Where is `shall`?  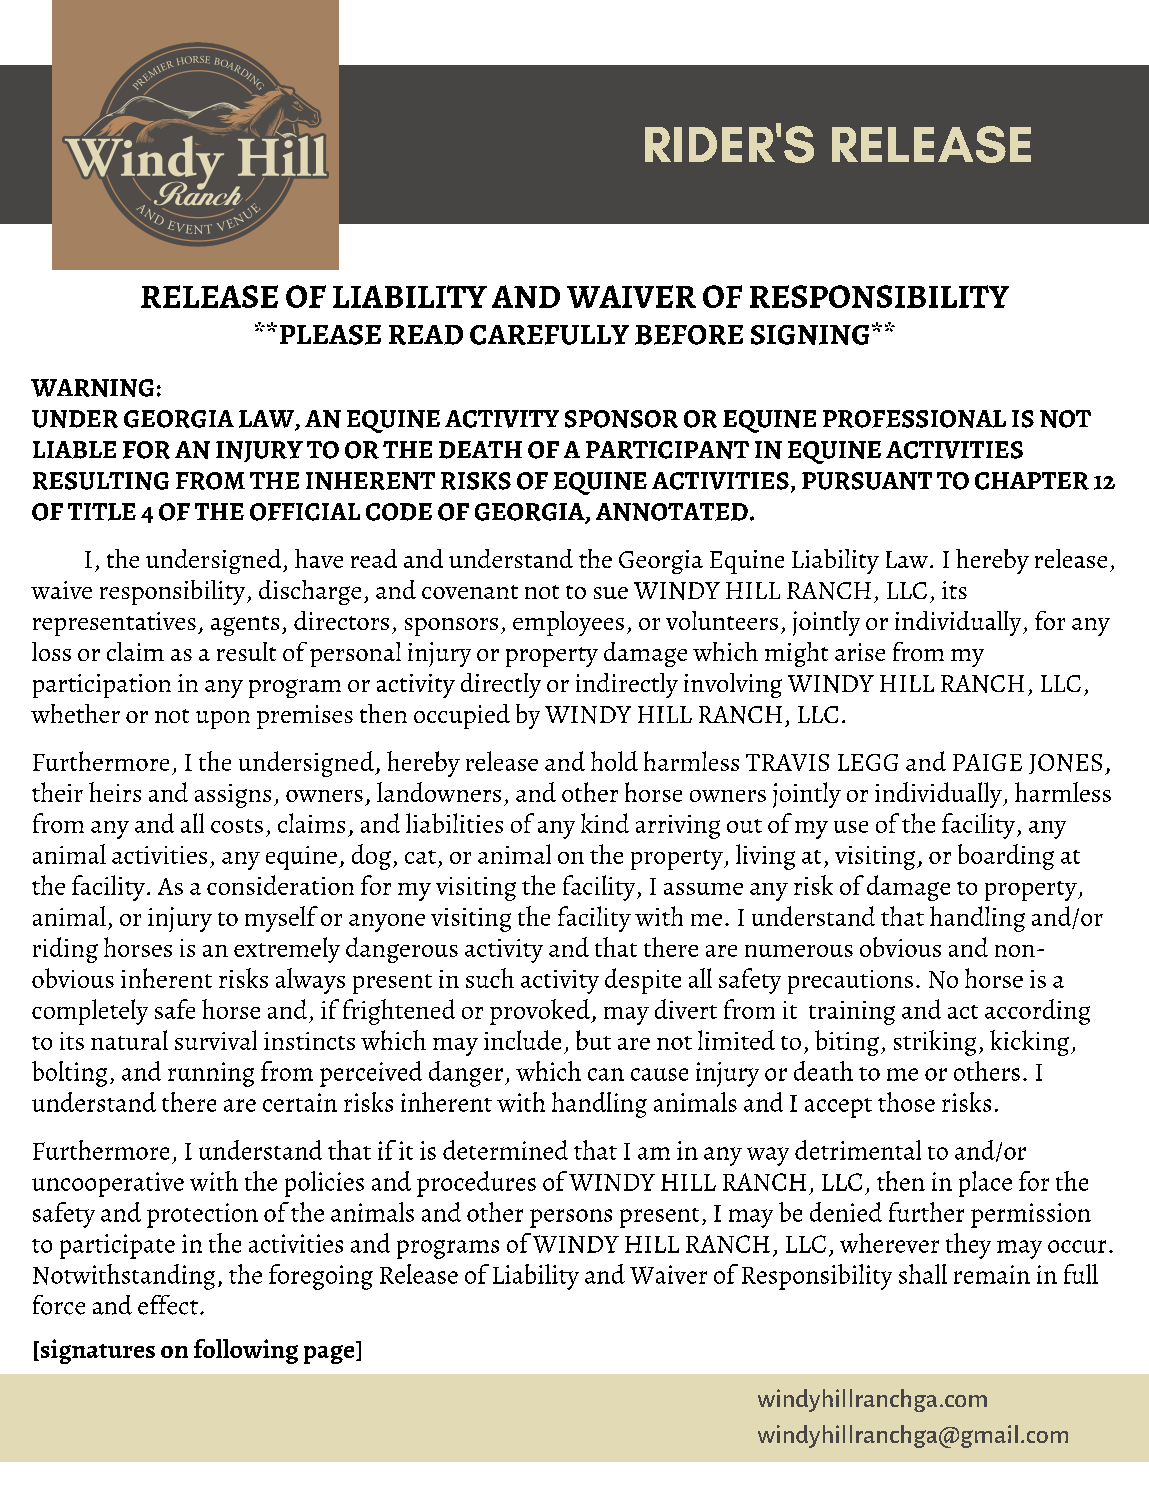 shall is located at coordinates (923, 1274).
